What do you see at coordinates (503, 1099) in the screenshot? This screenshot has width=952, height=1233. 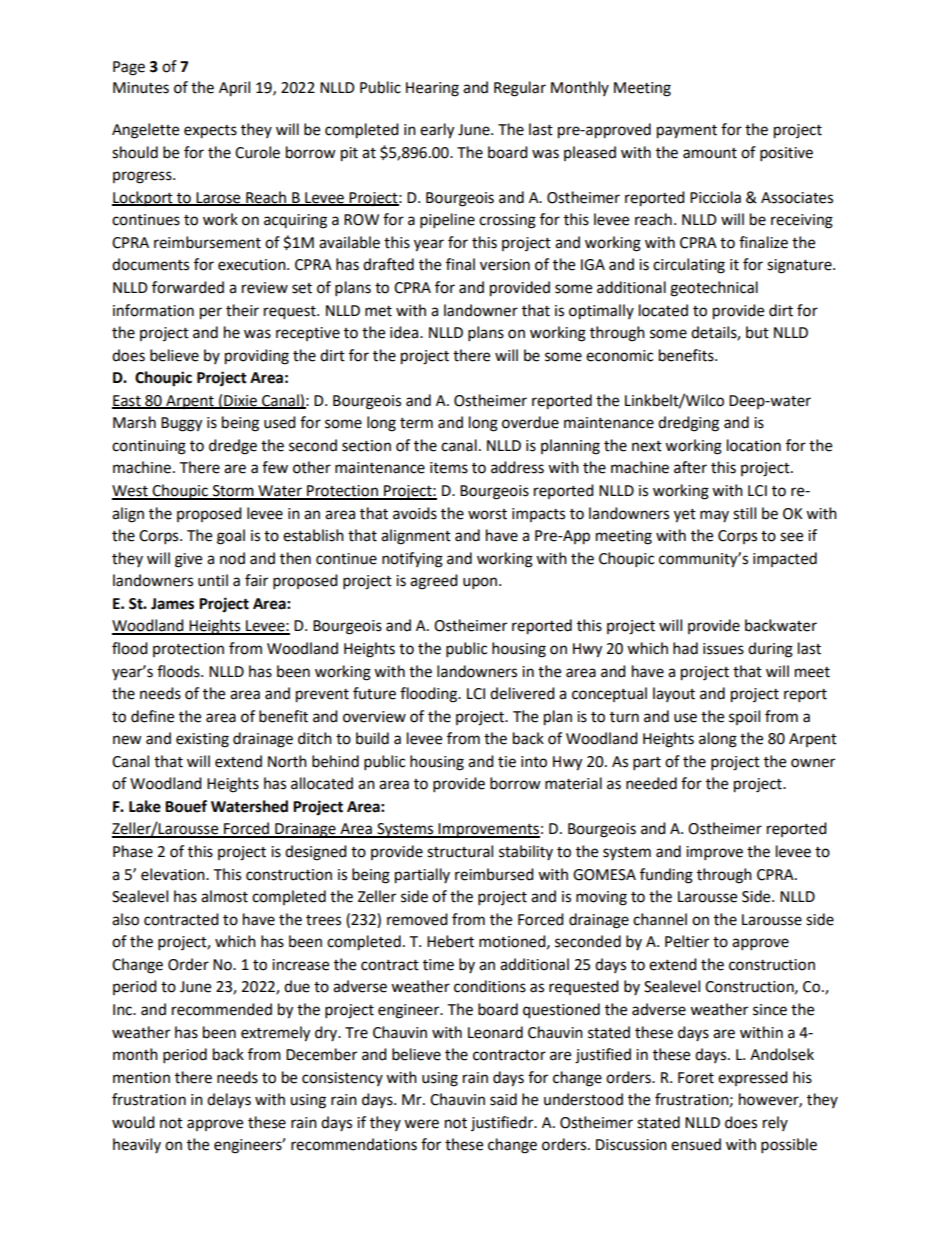 I see `said` at bounding box center [503, 1099].
